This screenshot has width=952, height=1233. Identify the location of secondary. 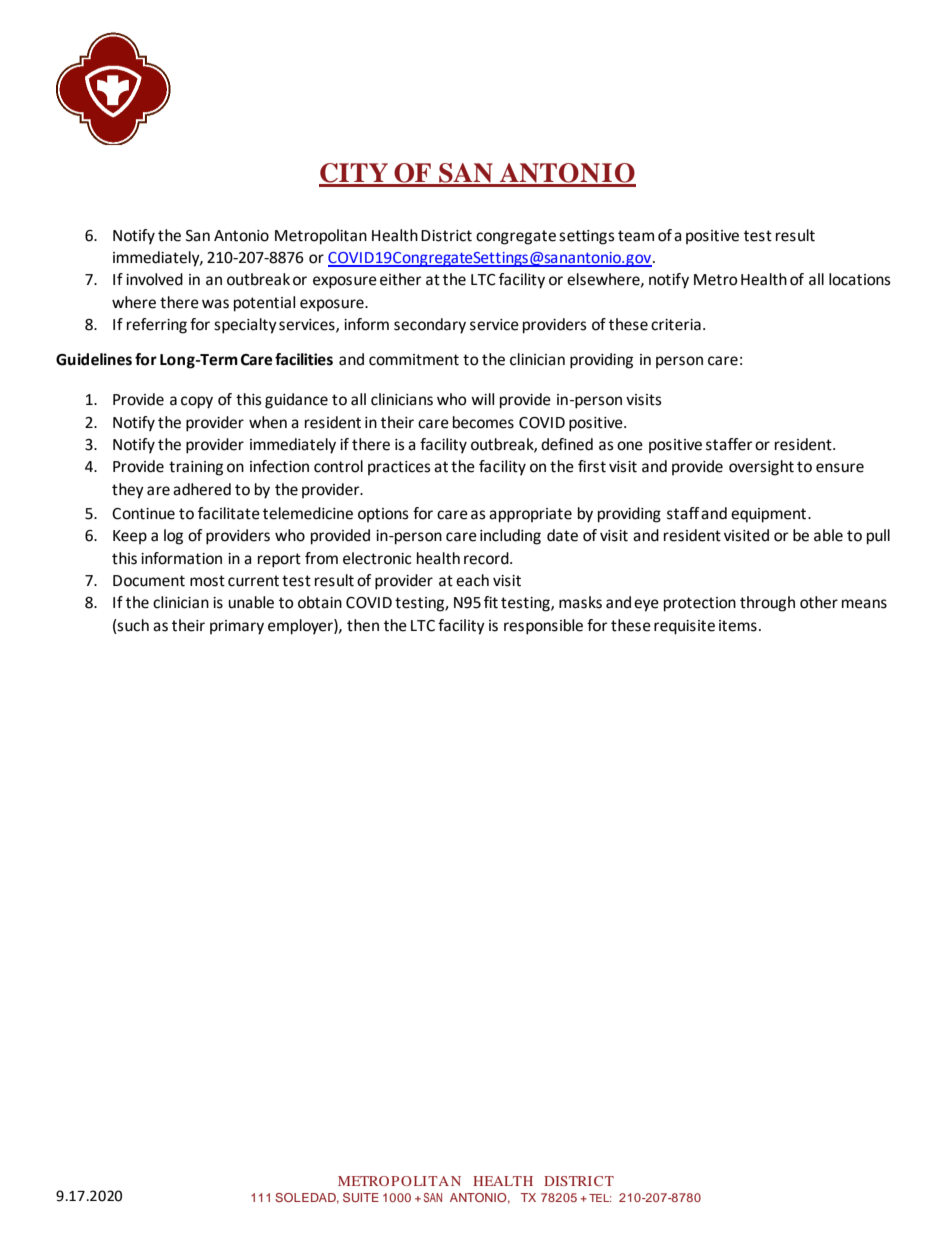
(430, 326).
